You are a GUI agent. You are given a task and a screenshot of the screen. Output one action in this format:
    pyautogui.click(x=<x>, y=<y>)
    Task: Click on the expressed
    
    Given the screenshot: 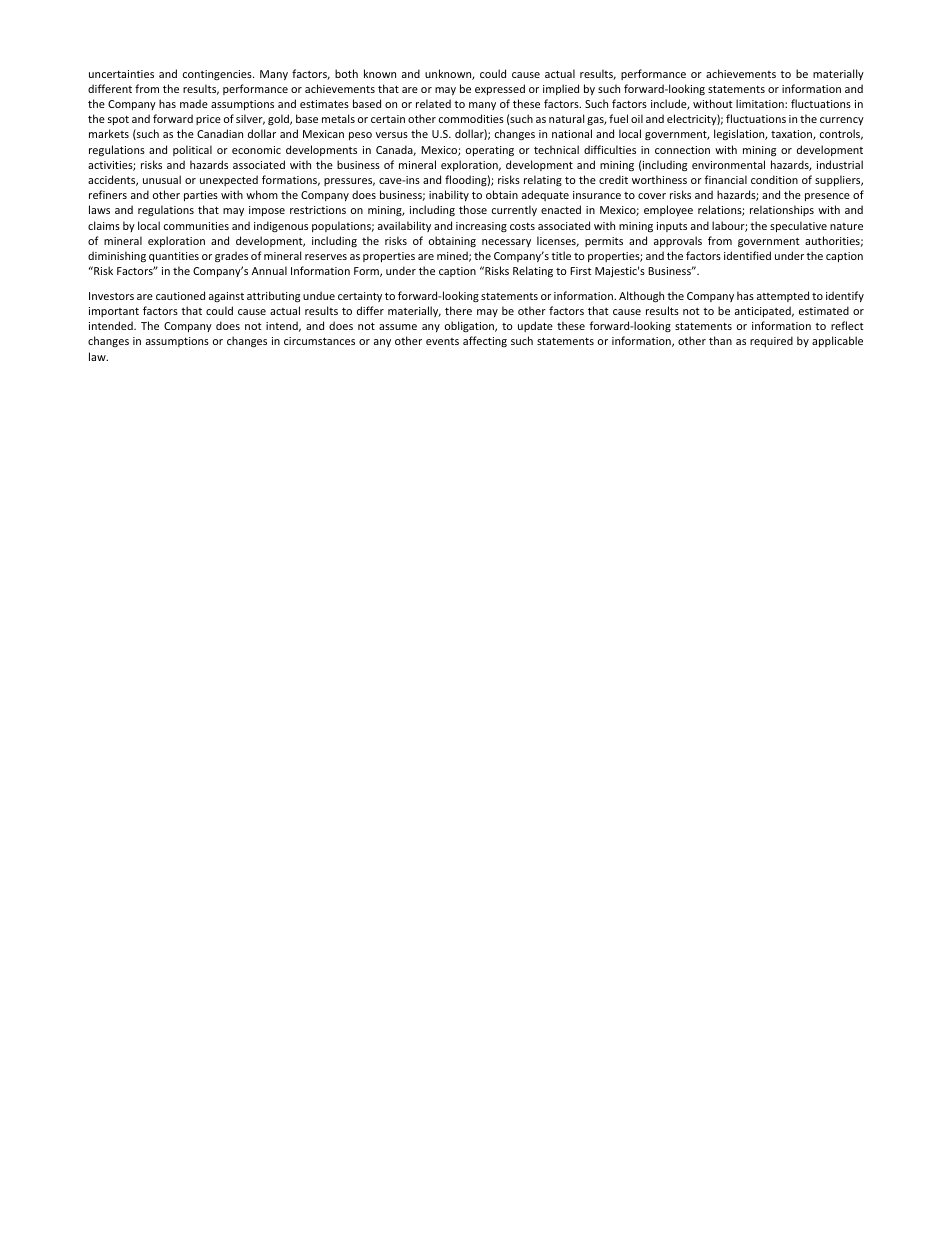 What is the action you would take?
    pyautogui.click(x=500, y=89)
